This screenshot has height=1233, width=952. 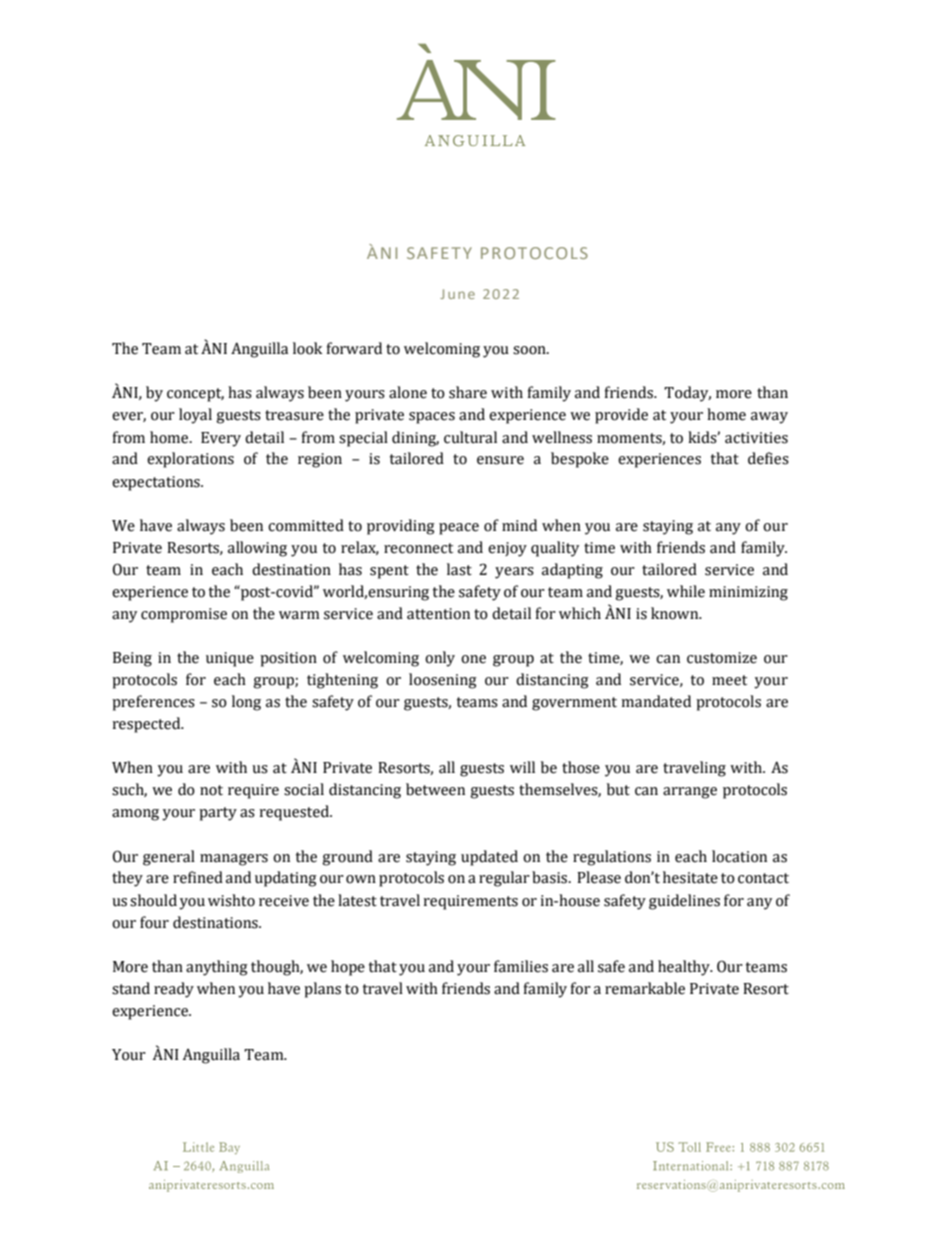 I want to click on families, so click(x=521, y=966).
